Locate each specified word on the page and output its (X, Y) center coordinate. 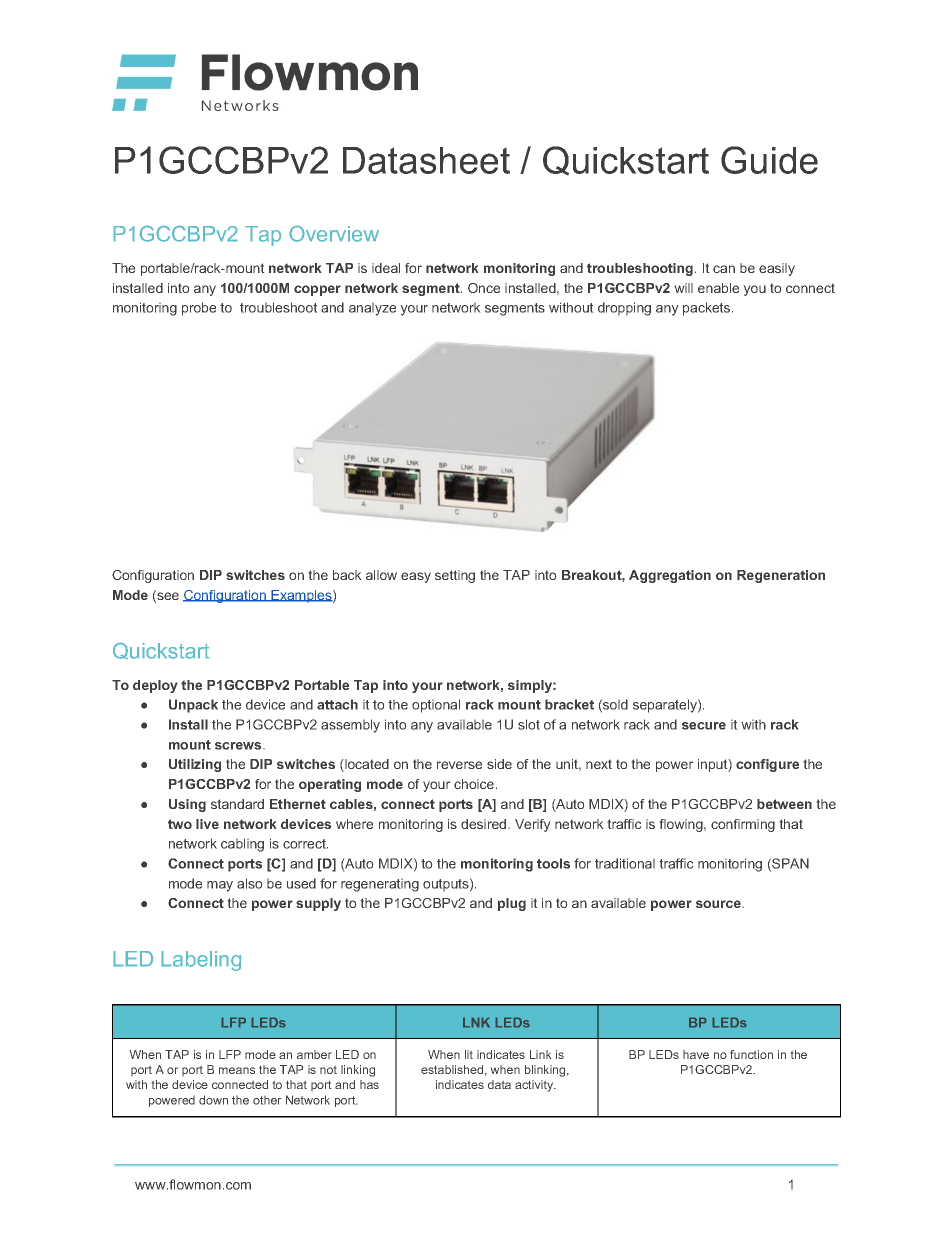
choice (475, 784)
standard (237, 804)
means (237, 1070)
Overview (334, 234)
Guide (769, 160)
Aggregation (670, 576)
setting (455, 576)
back (347, 575)
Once (484, 288)
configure (767, 765)
